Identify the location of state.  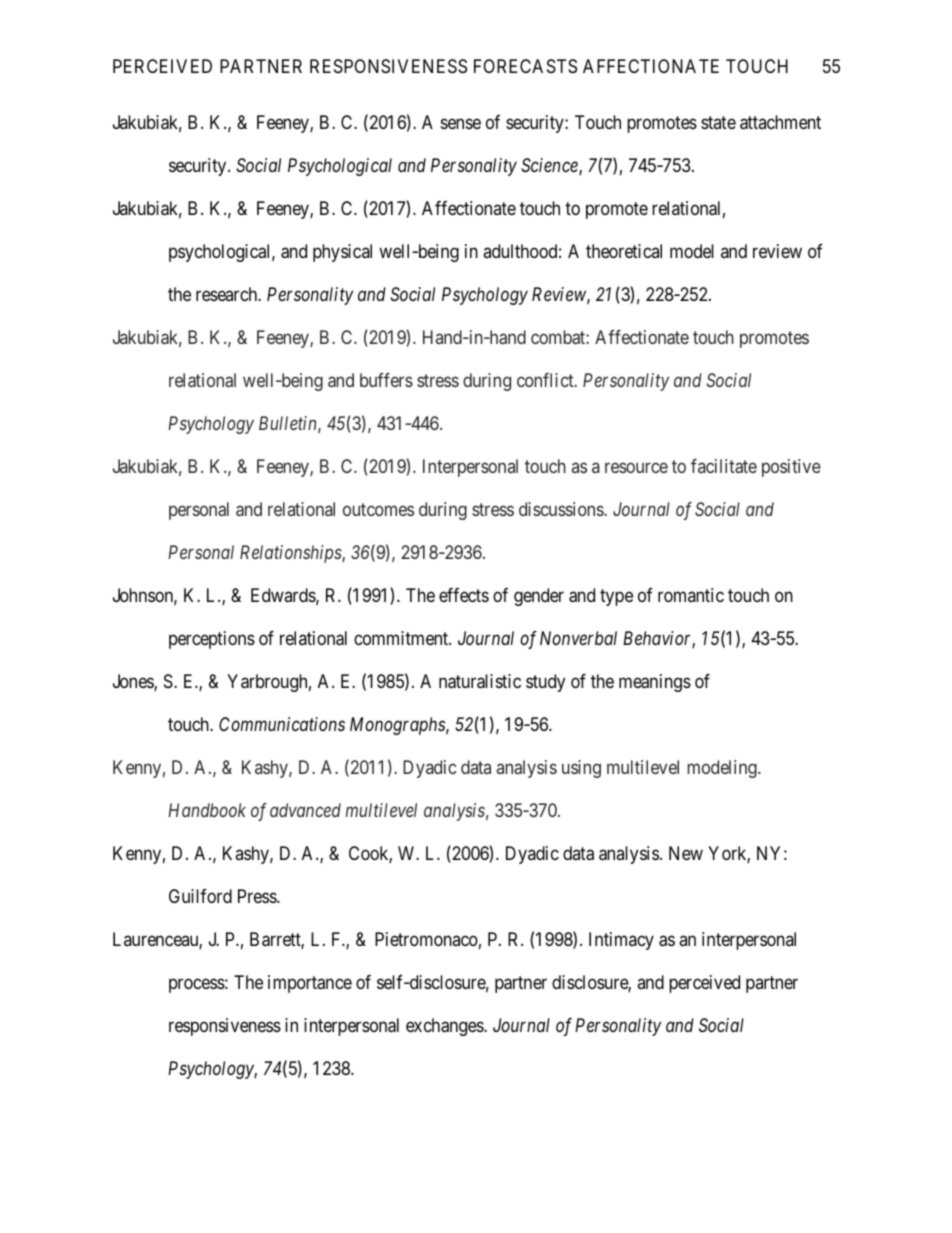
(718, 122).
